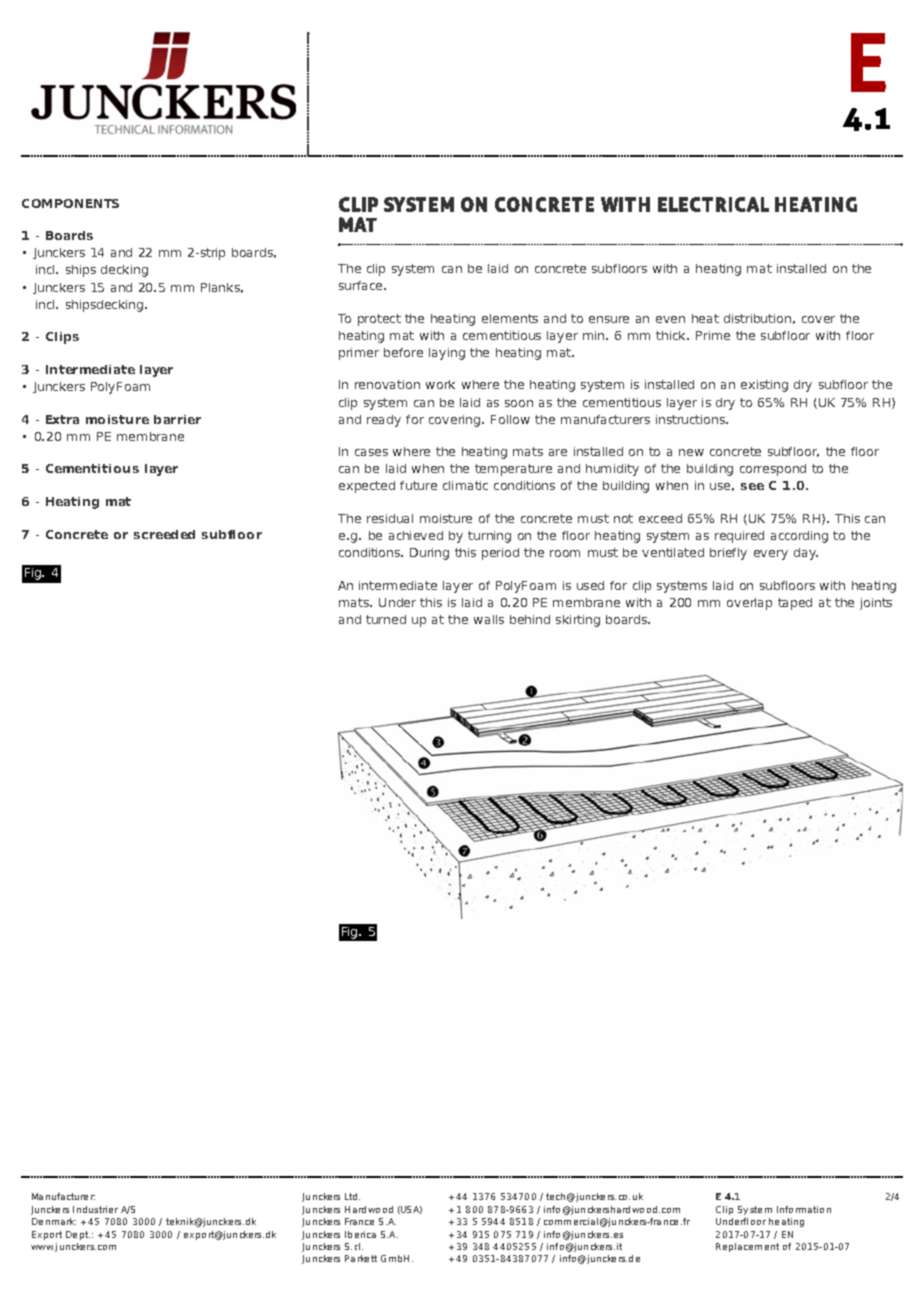 This page has width=924, height=1308. I want to click on turned, so click(386, 619).
